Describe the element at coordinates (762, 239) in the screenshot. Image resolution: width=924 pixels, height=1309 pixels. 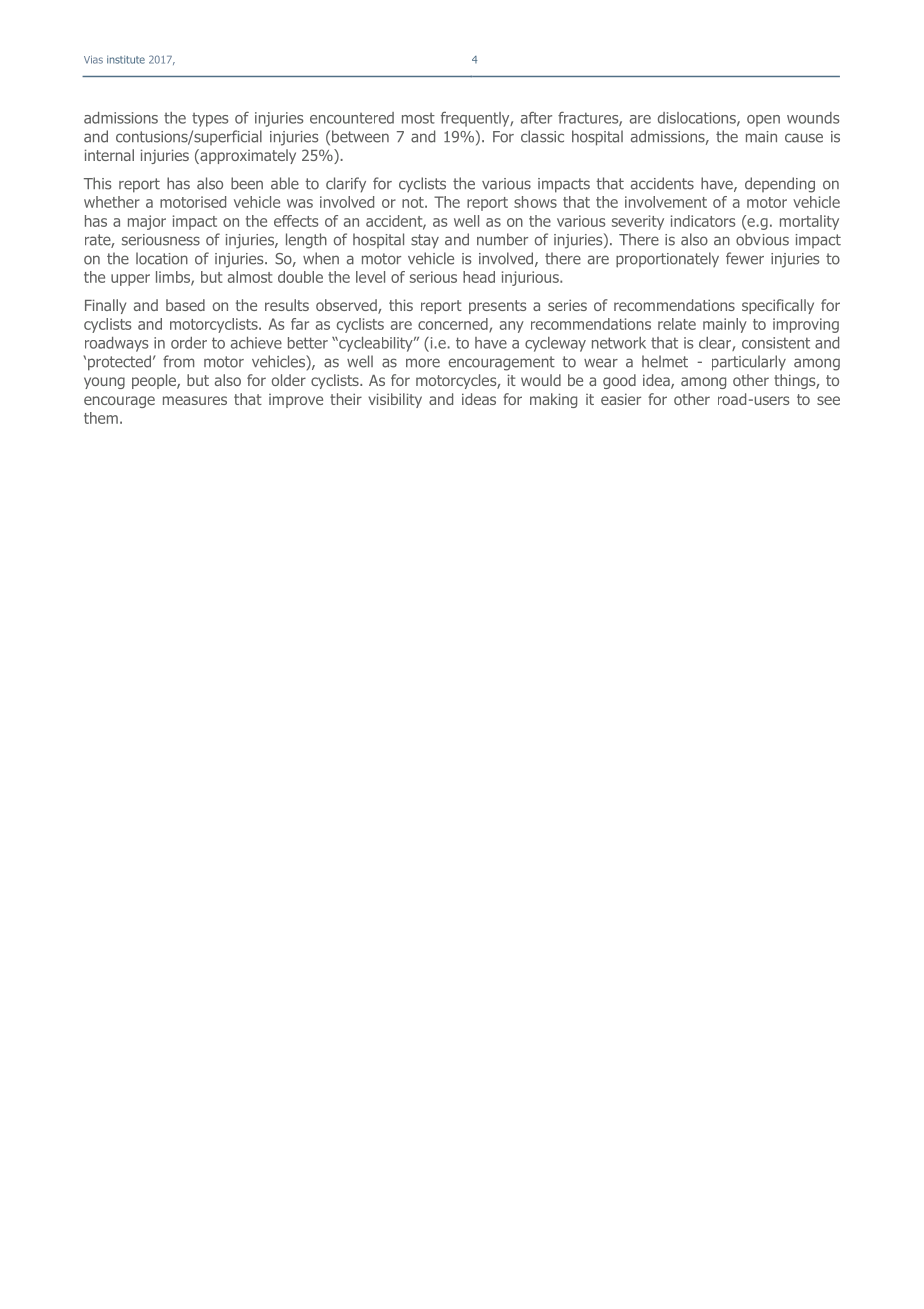
I see `obvious` at that location.
